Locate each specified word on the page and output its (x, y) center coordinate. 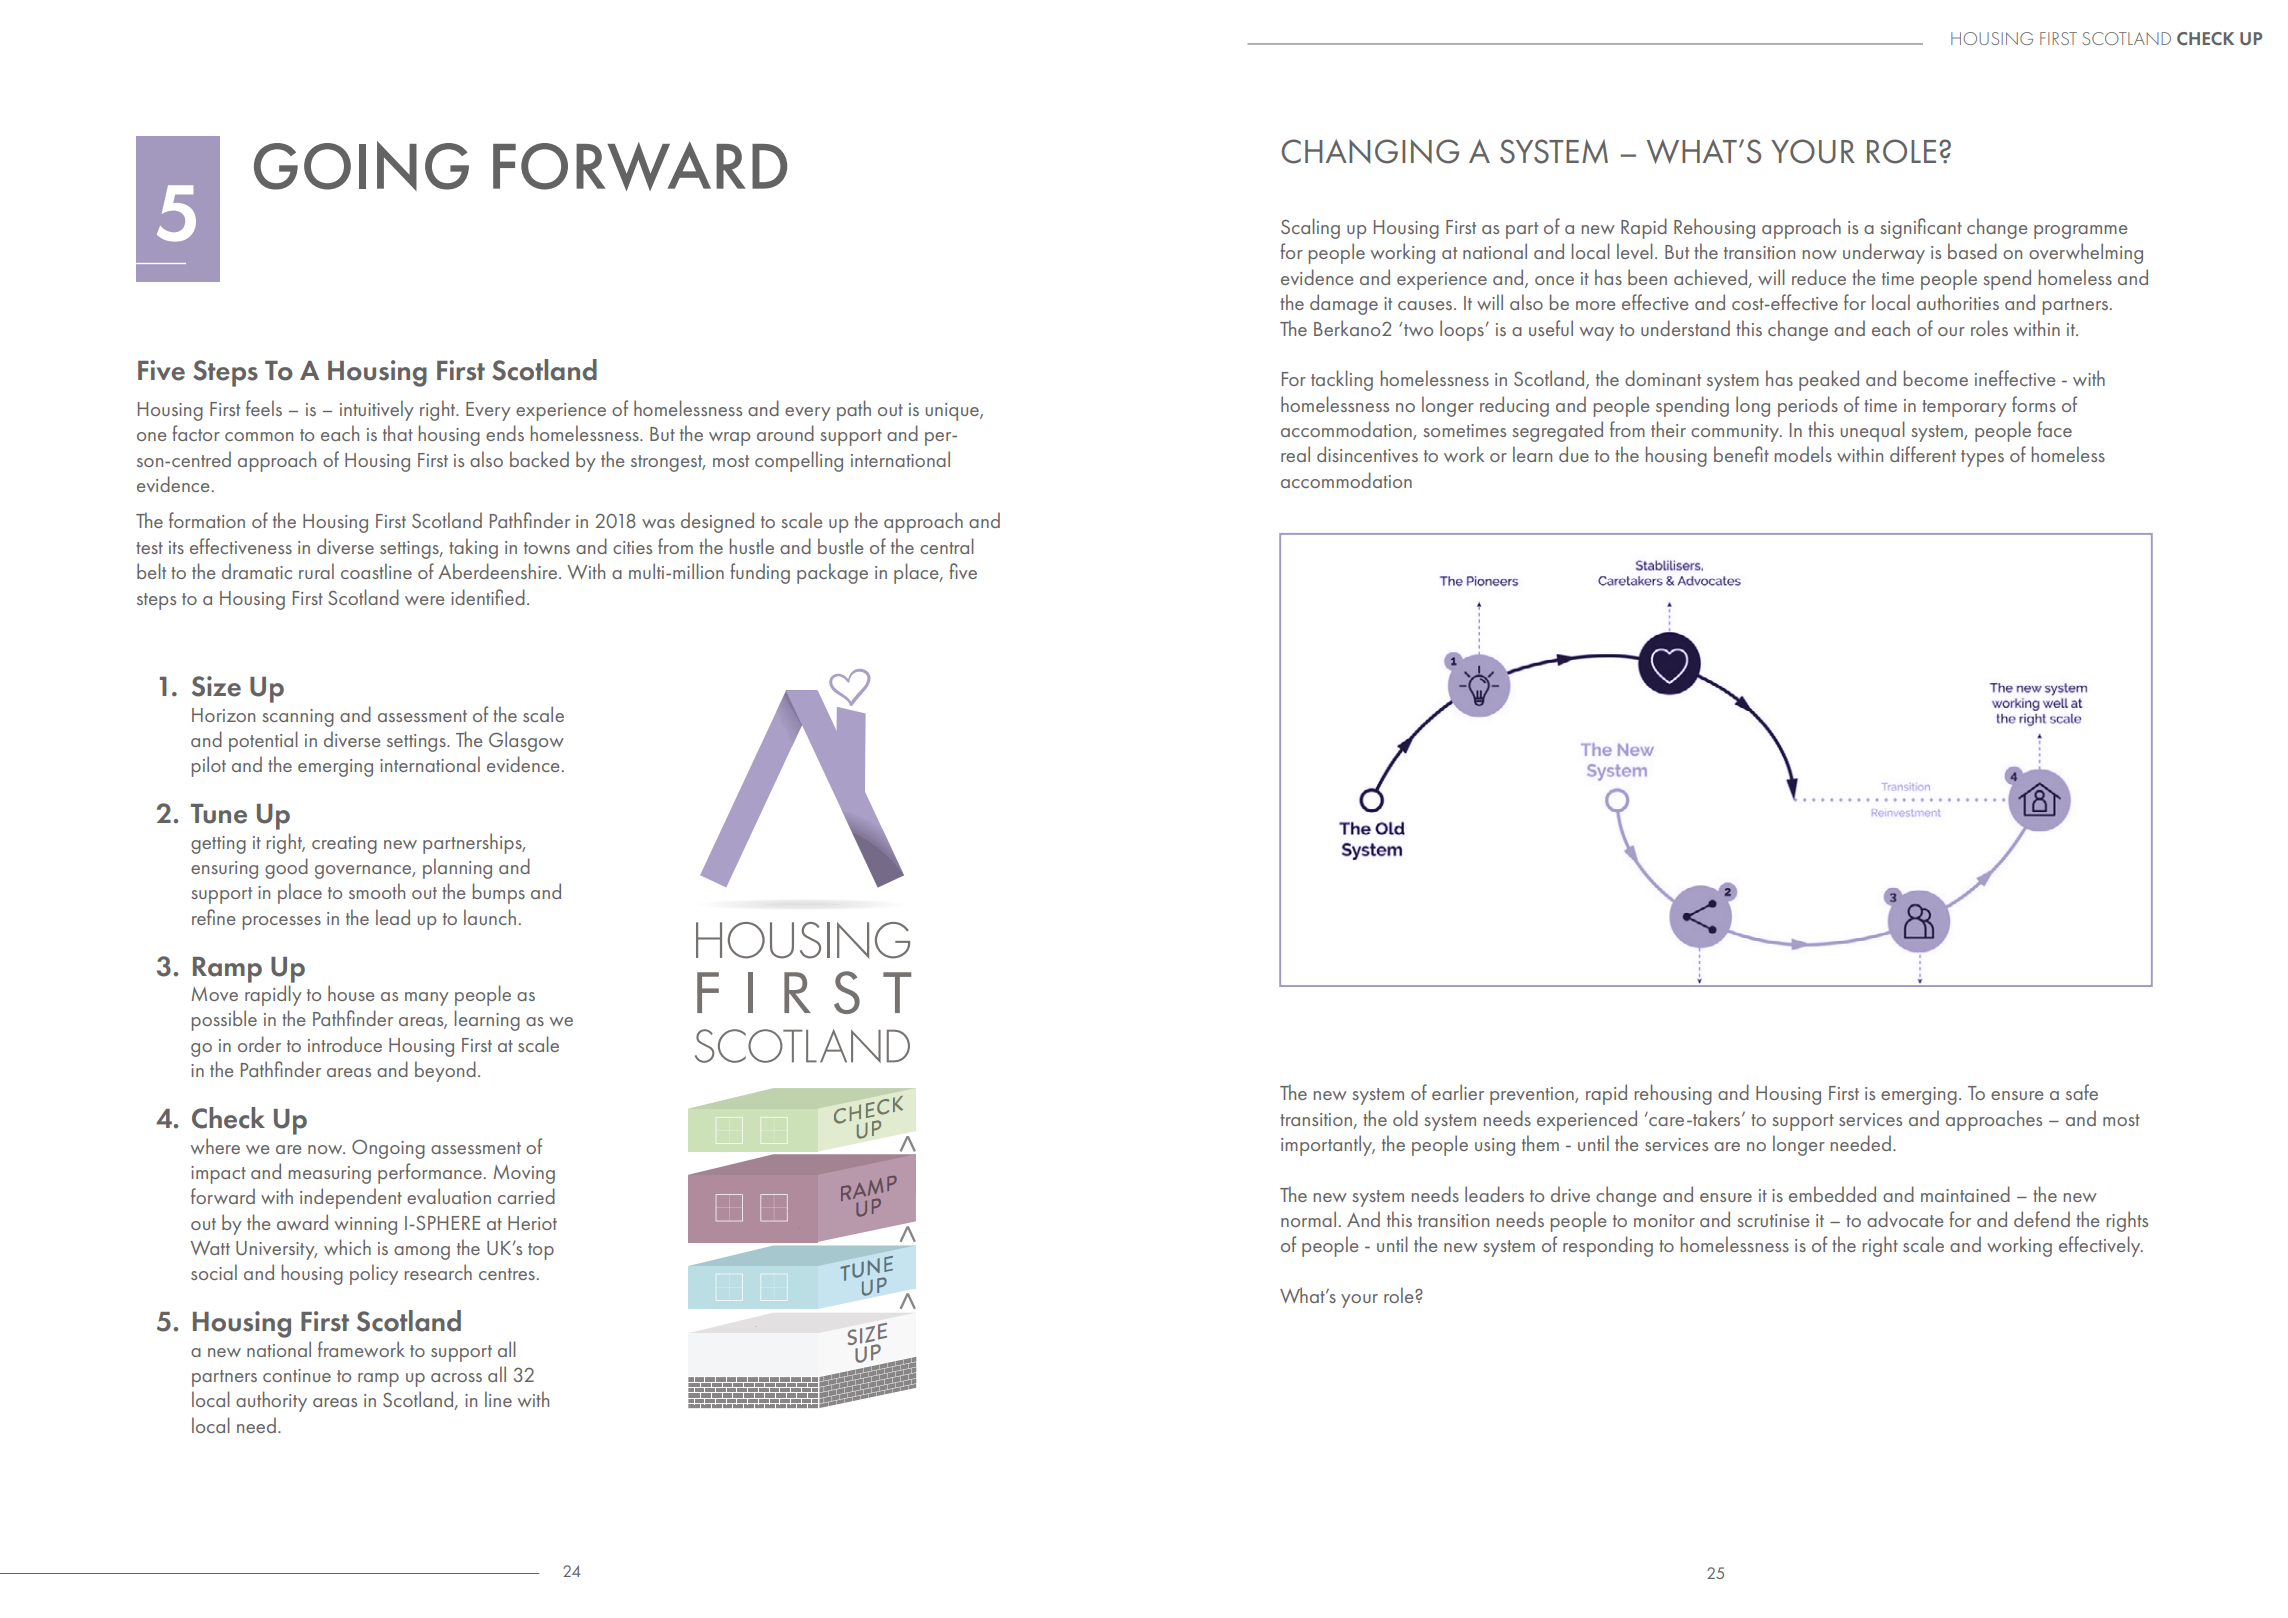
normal (1308, 1219)
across (456, 1377)
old (1405, 1118)
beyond (445, 1071)
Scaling (1310, 228)
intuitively (377, 410)
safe (2082, 1092)
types (1982, 458)
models (1803, 454)
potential (263, 741)
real (1295, 454)
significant (1921, 228)
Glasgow (526, 741)
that (398, 433)
